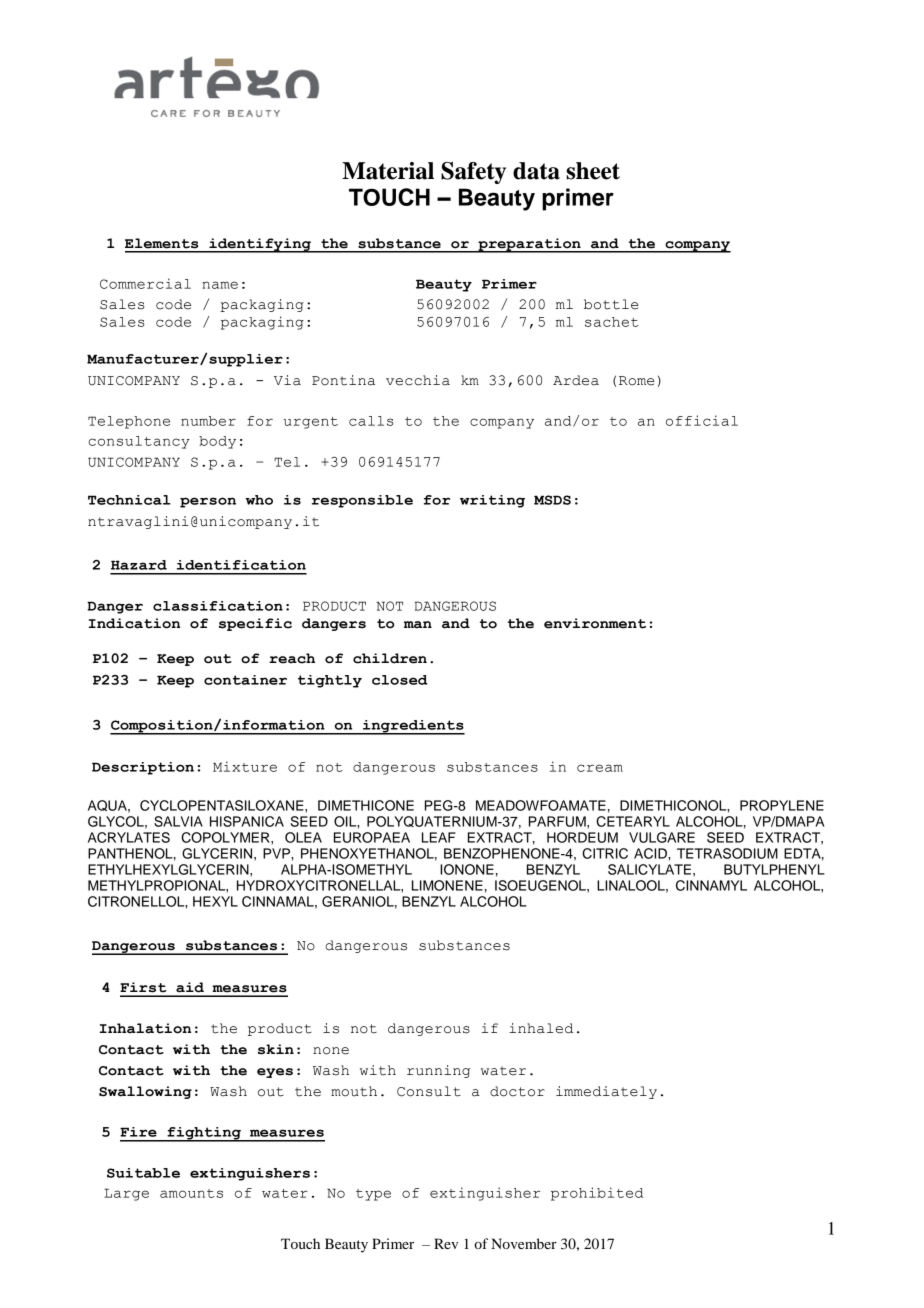 The height and width of the screenshot is (1308, 924). Describe the element at coordinates (226, 837) in the screenshot. I see `COPOLYMER` at that location.
